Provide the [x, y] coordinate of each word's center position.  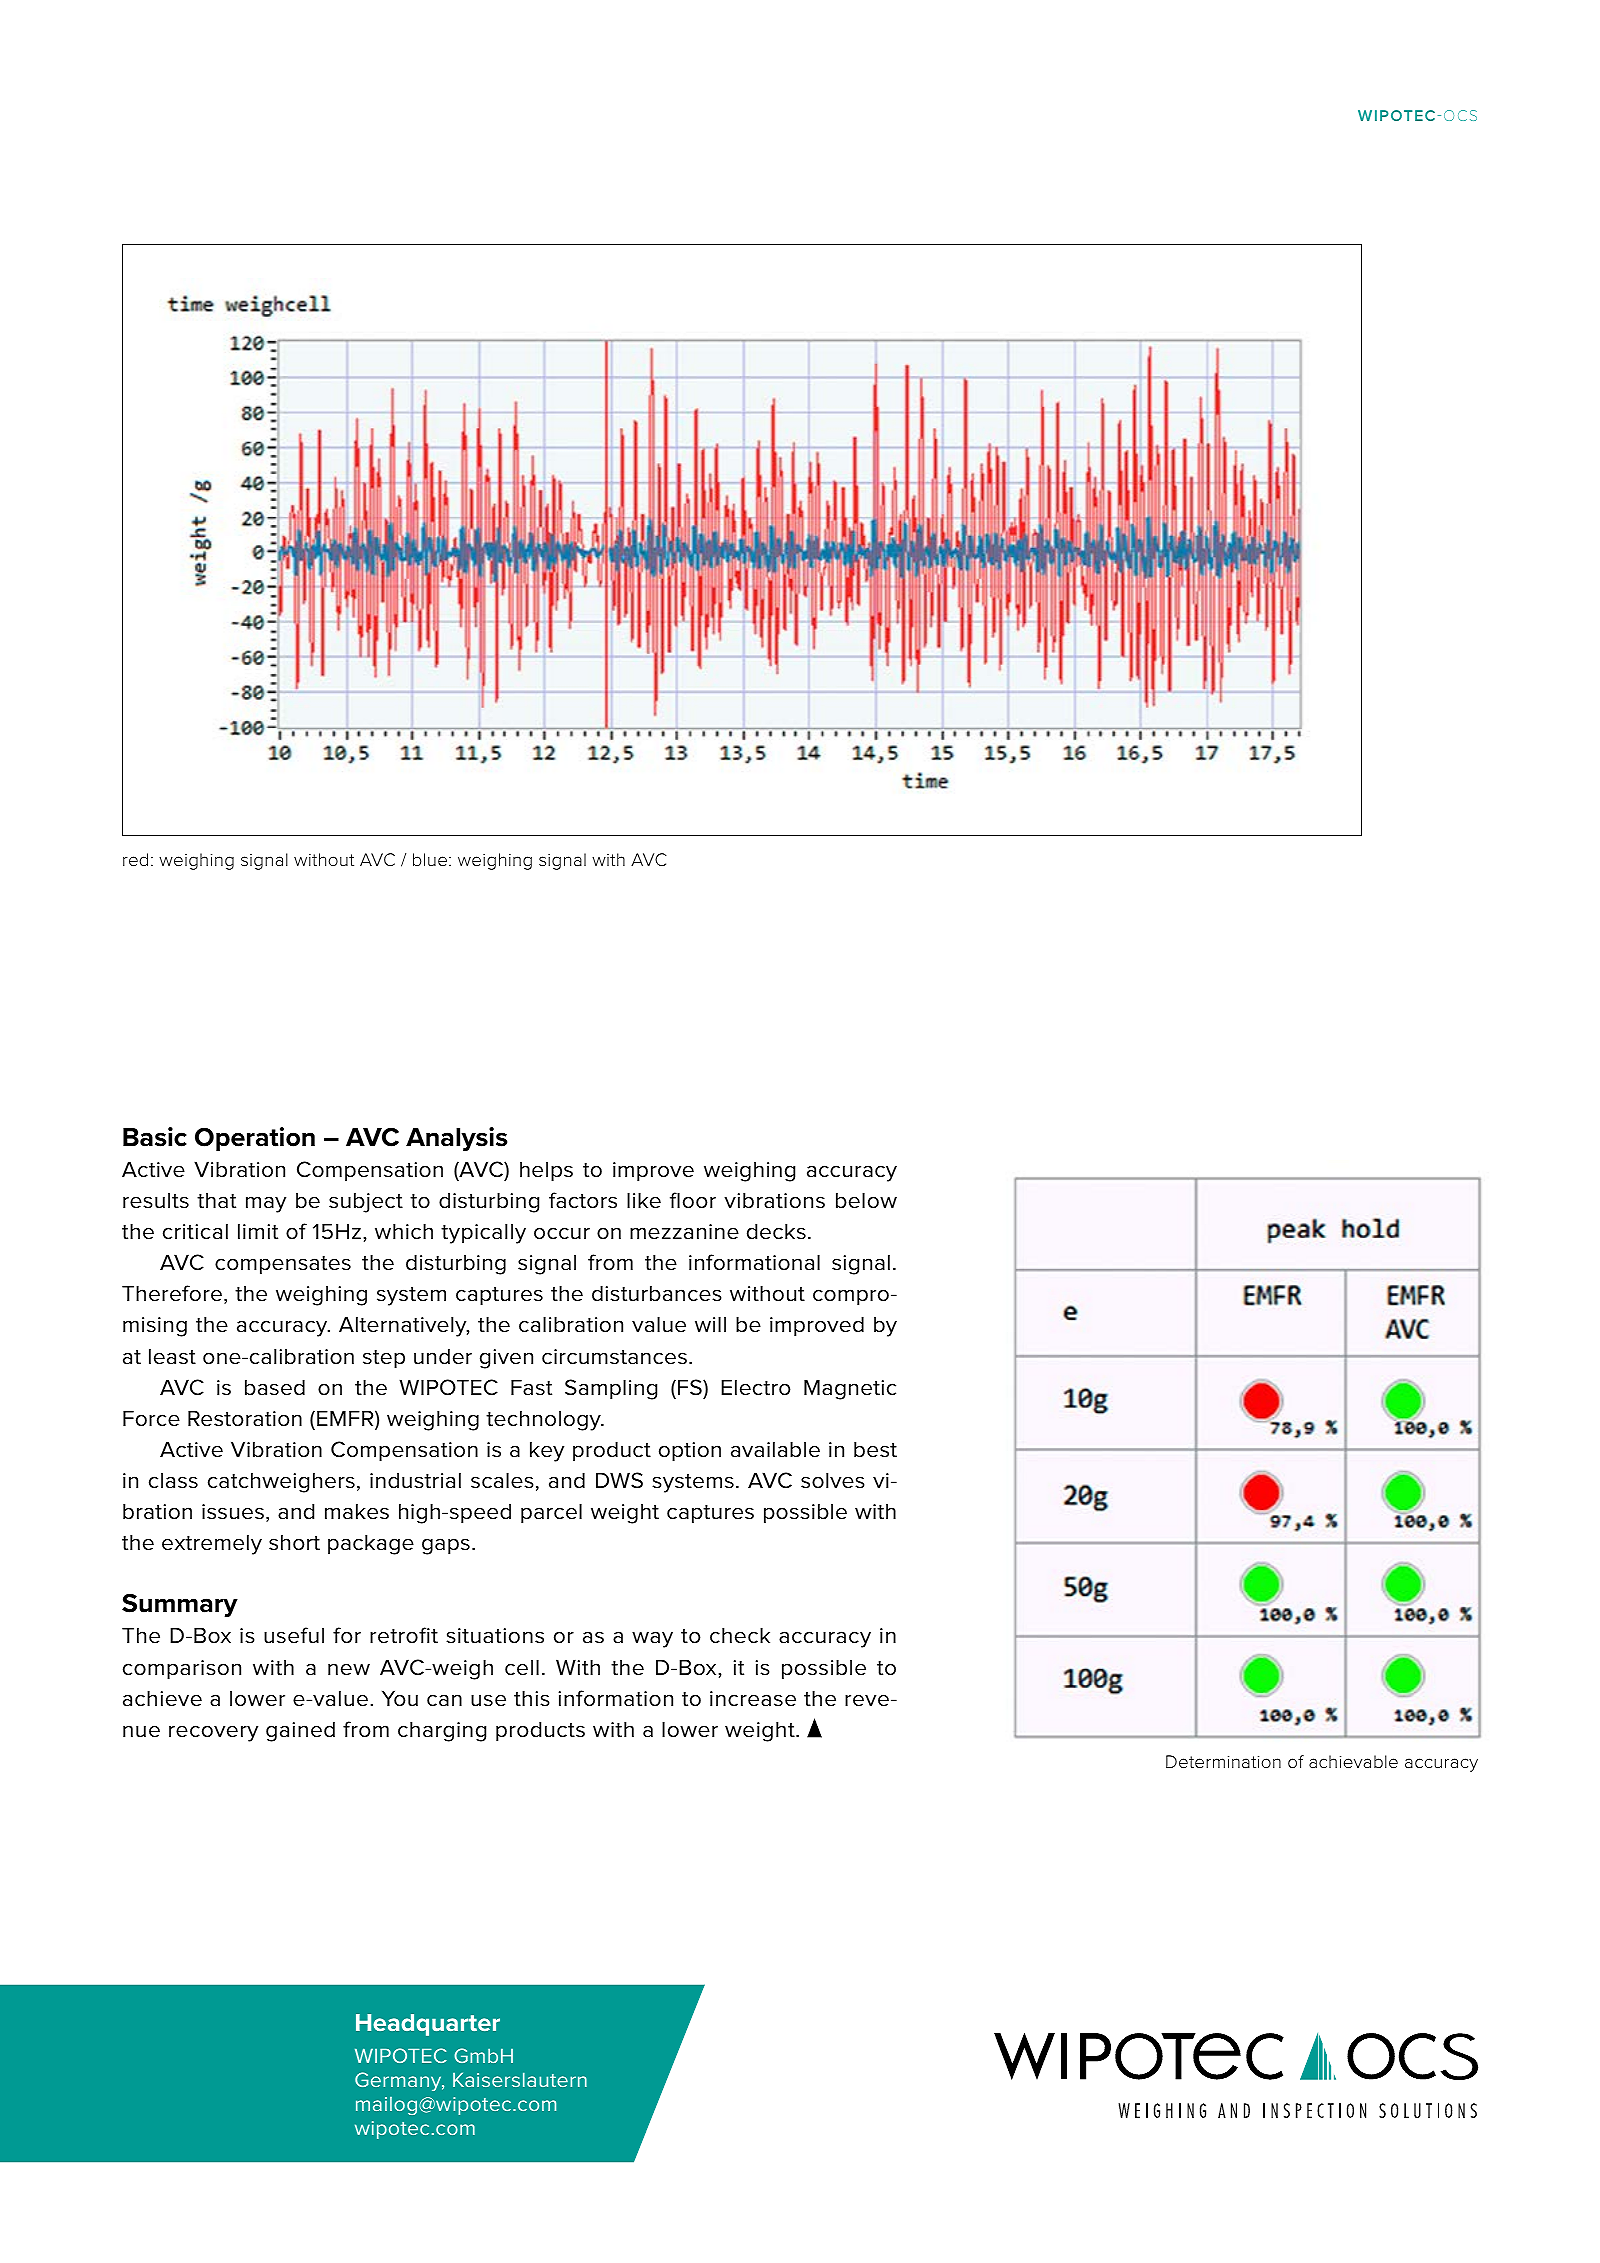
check [740, 1635]
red [135, 859]
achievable [1353, 1761]
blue [430, 859]
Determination [1223, 1762]
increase [753, 1699]
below [866, 1200]
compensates [283, 1265]
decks [776, 1231]
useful [294, 1635]
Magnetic [850, 1389]
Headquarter [428, 2025]
